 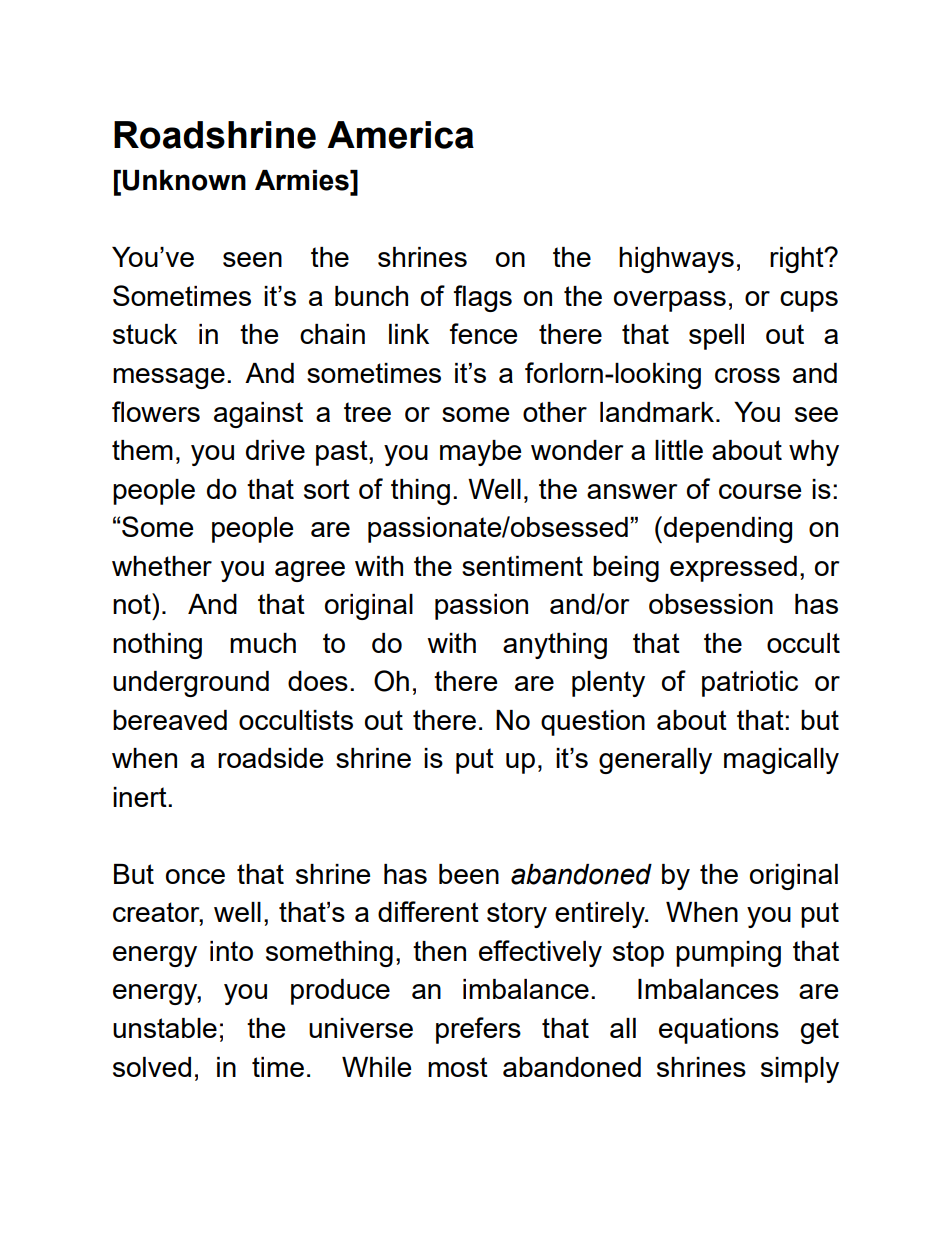 What do you see at coordinates (165, 1028) in the screenshot?
I see `unstable` at bounding box center [165, 1028].
